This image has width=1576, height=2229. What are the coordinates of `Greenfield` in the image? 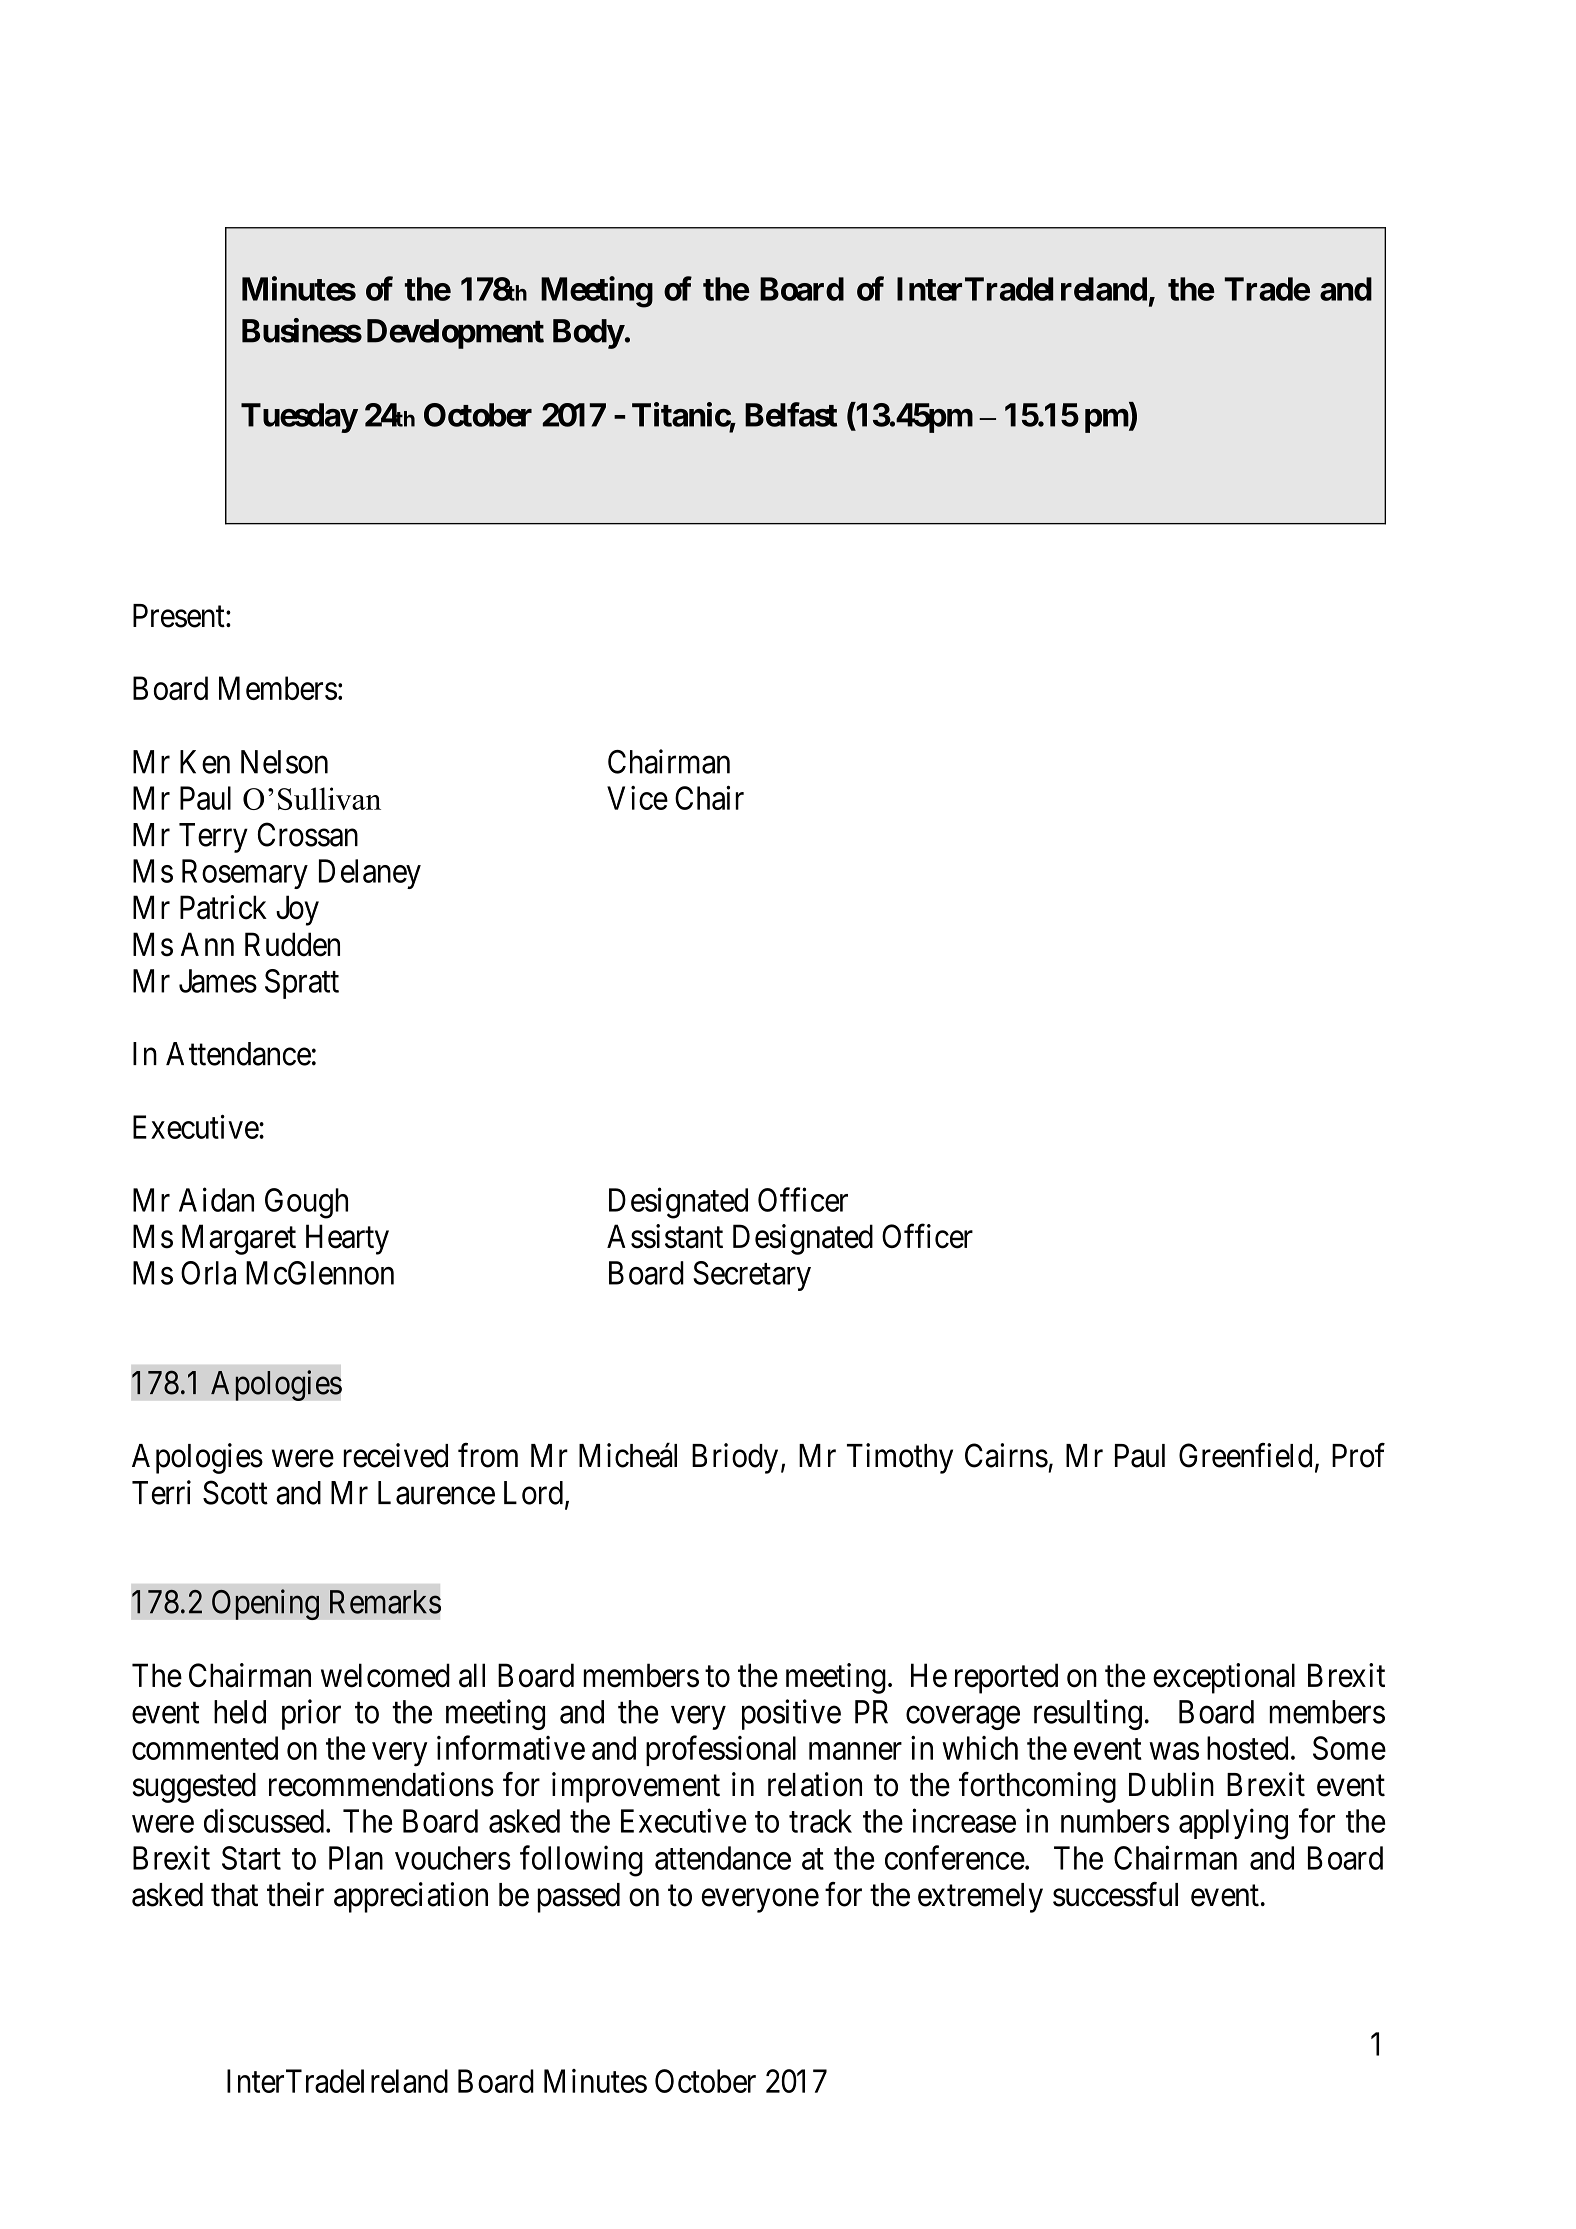 It's located at (1245, 1455).
